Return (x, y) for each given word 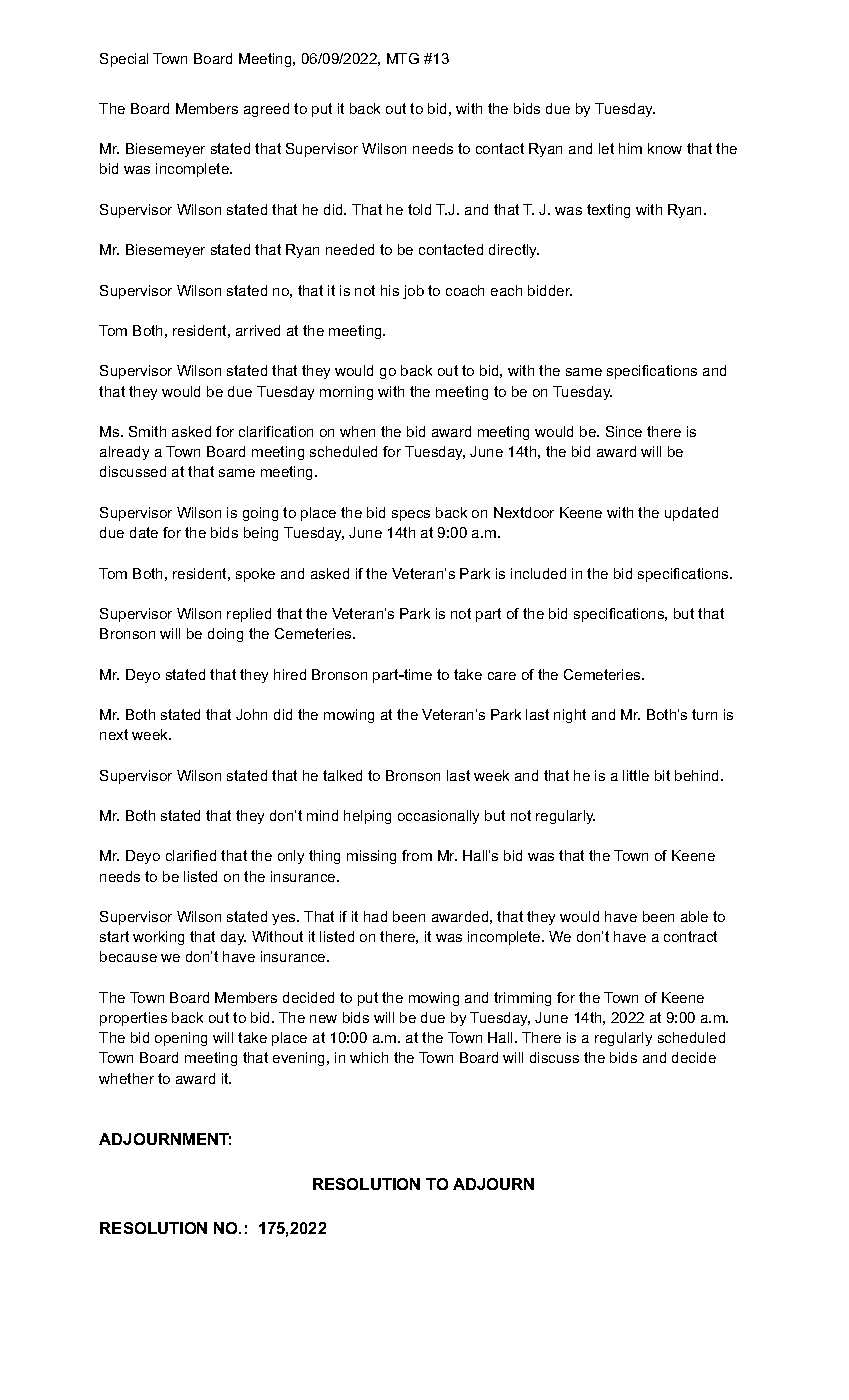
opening (181, 1039)
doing (225, 635)
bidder (550, 290)
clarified (191, 855)
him (630, 148)
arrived (258, 330)
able (694, 916)
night (570, 716)
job (413, 292)
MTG (403, 58)
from (417, 855)
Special (124, 60)
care (502, 676)
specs (411, 515)
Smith (147, 431)
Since (624, 431)
